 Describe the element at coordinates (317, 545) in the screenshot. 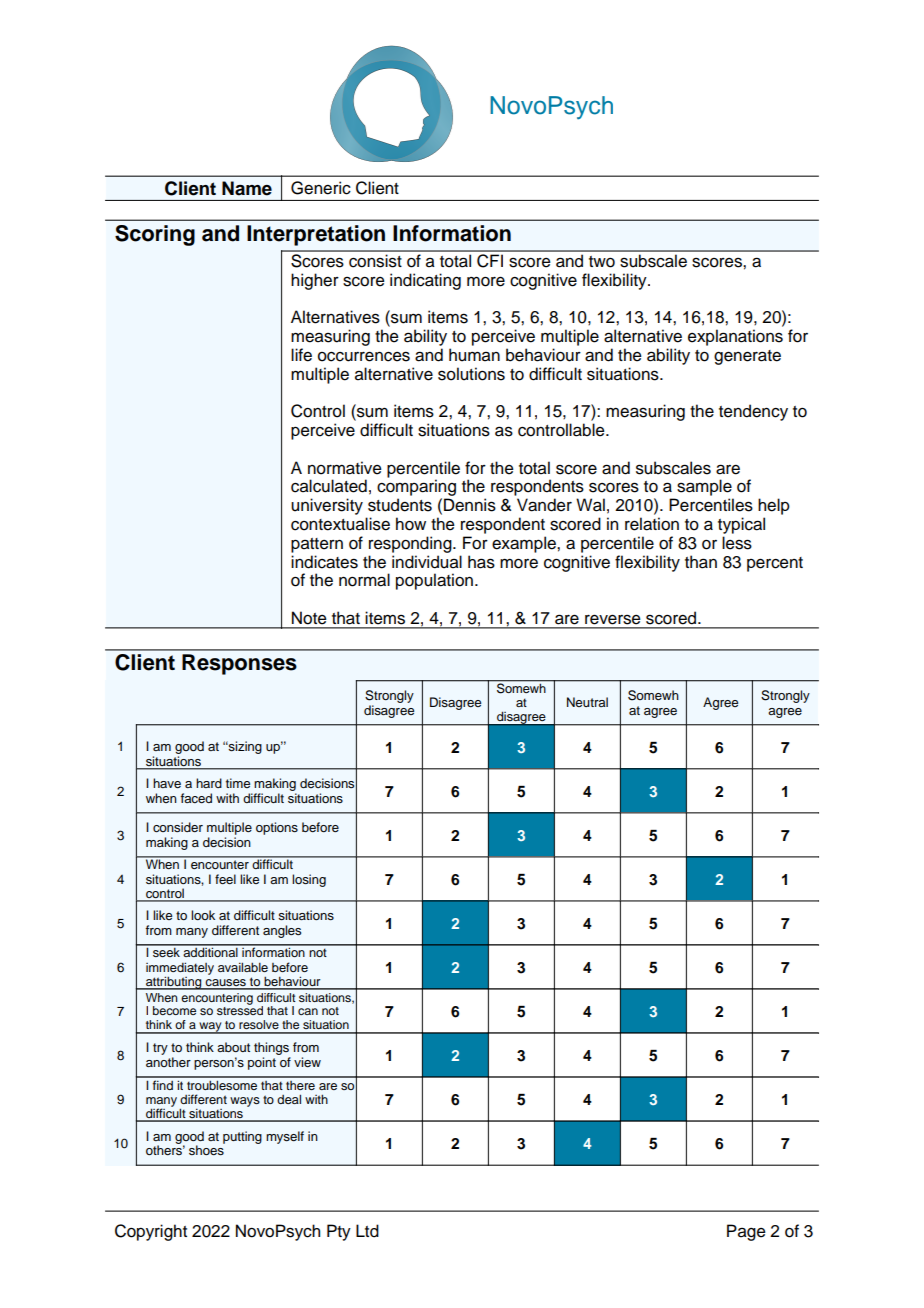

I see `pattern` at that location.
